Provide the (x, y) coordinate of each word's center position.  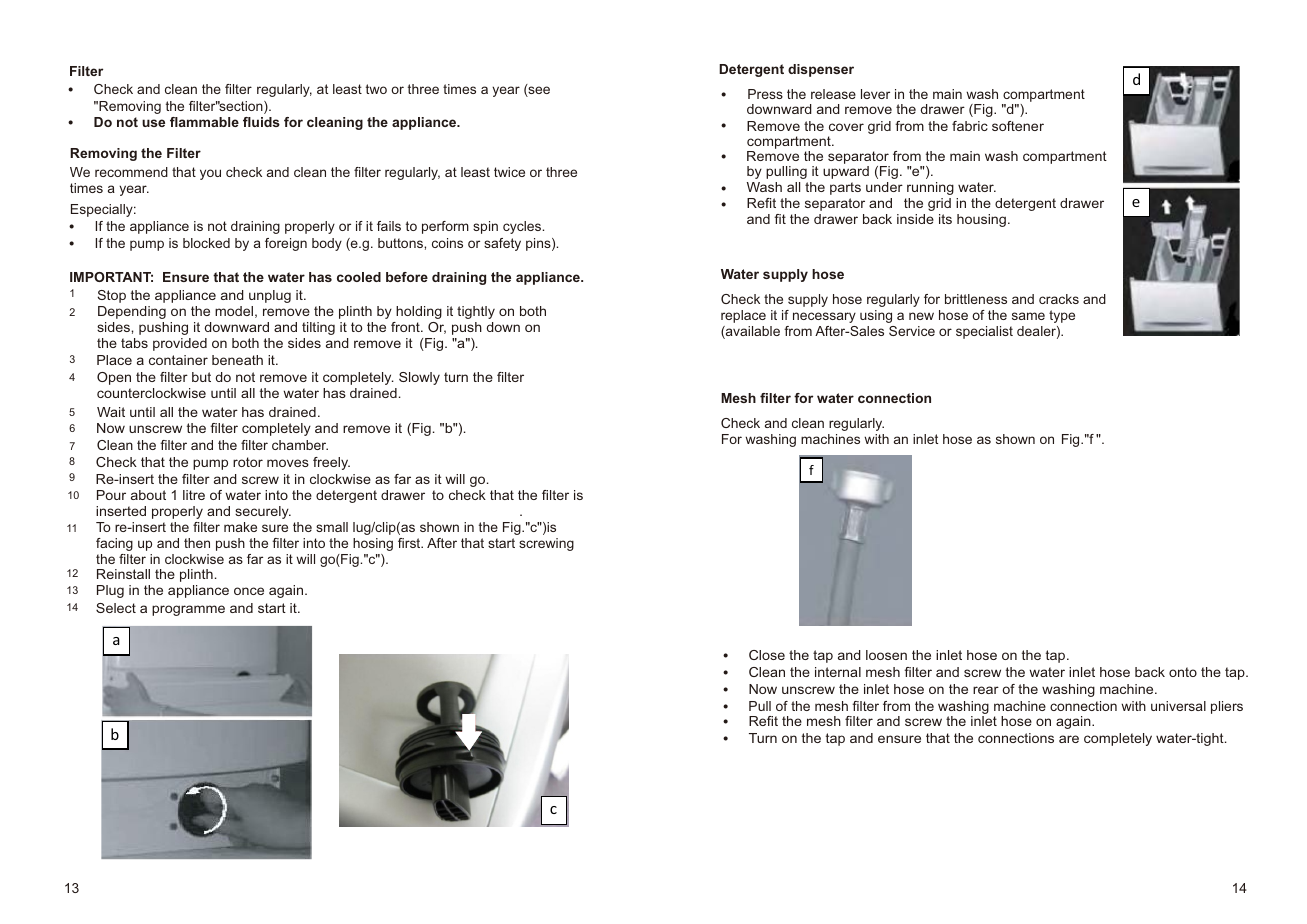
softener (1018, 126)
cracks (1059, 299)
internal (838, 672)
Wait (111, 412)
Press (765, 94)
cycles (523, 227)
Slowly (419, 378)
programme (188, 610)
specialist (984, 332)
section (241, 107)
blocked (206, 243)
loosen (886, 655)
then (197, 543)
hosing (373, 544)
